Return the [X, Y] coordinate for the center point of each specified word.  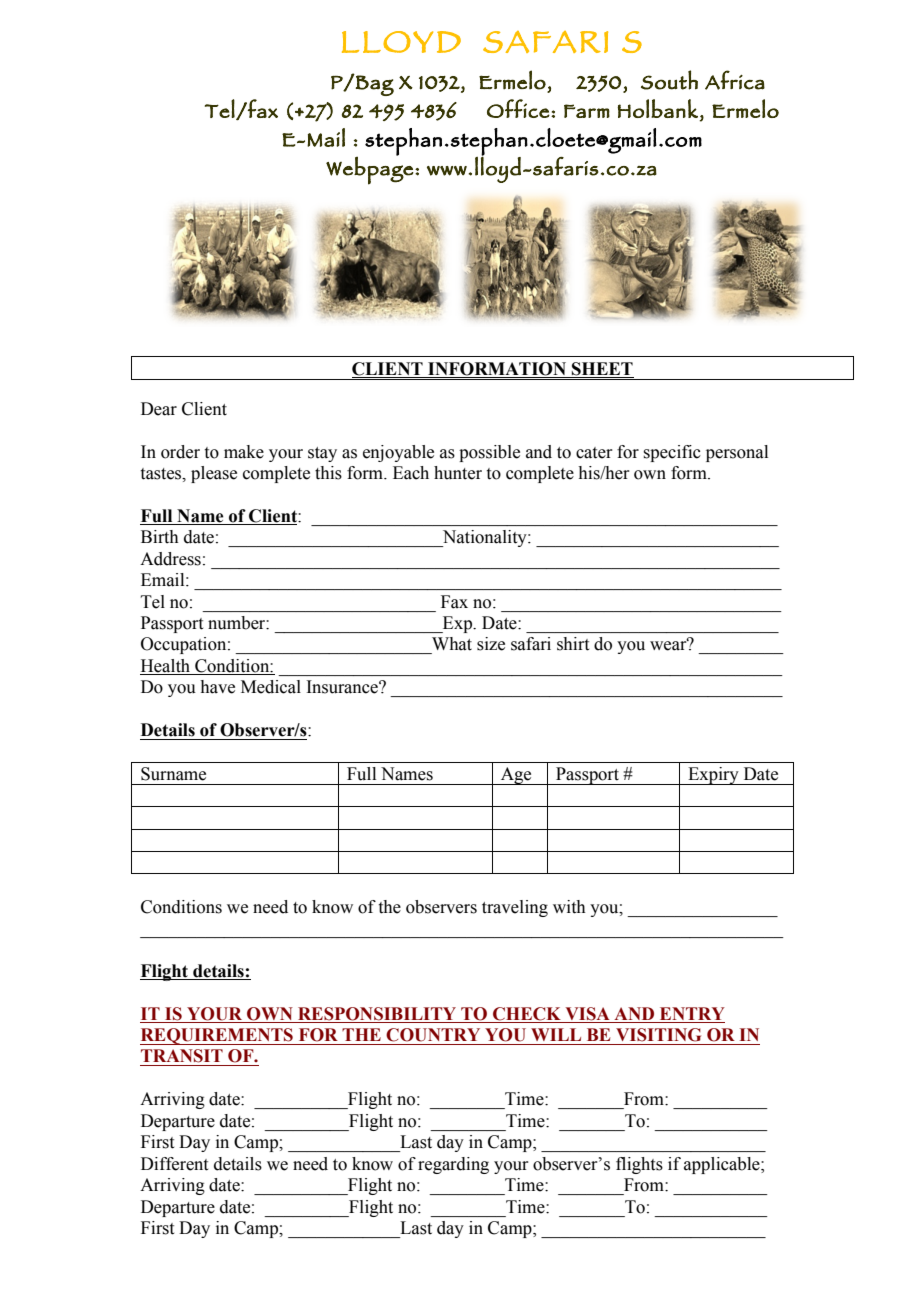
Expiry [713, 776]
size [491, 644]
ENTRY [692, 1013]
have [217, 687]
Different [174, 1164]
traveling [515, 908]
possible [489, 453]
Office [518, 108]
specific [672, 453]
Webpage [370, 170]
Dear [159, 409]
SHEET [602, 369]
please [214, 474]
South [669, 80]
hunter [458, 473]
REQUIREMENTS [217, 1036]
